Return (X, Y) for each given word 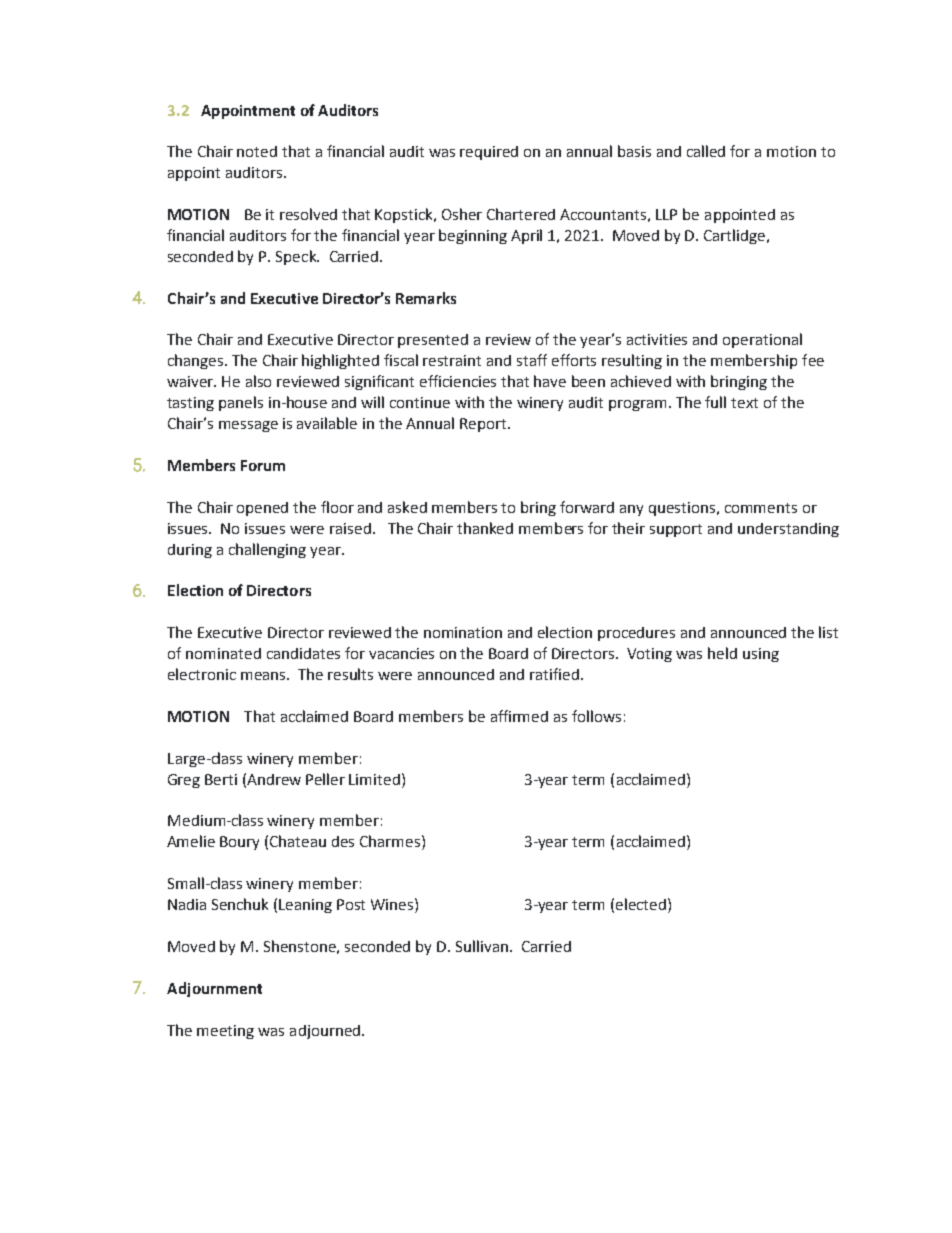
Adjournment (214, 989)
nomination (463, 632)
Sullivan (482, 946)
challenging (267, 550)
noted (257, 151)
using (761, 655)
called (706, 151)
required (489, 153)
